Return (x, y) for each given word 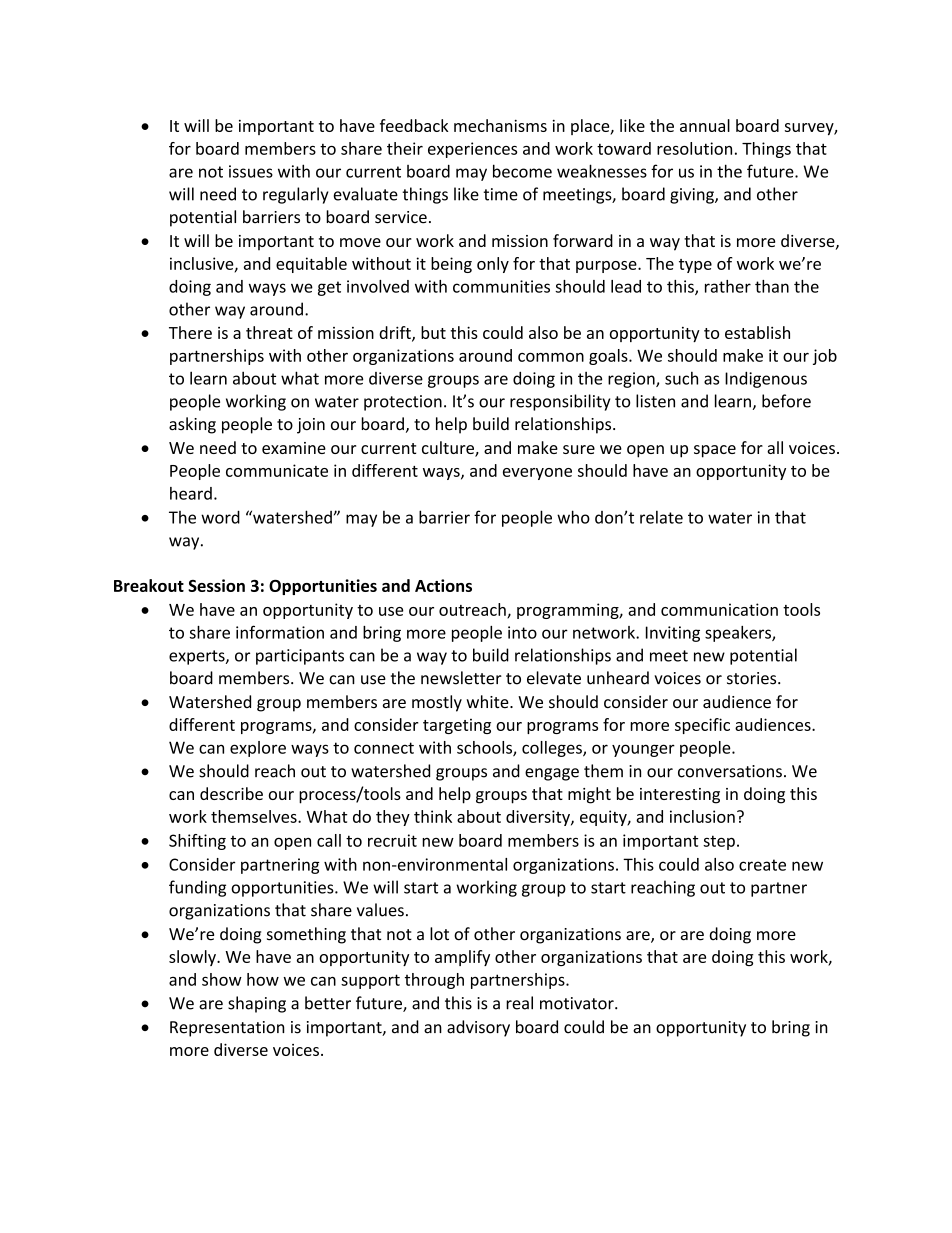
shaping (257, 1004)
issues (251, 171)
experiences (472, 150)
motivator (578, 1003)
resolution (694, 148)
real (519, 1003)
